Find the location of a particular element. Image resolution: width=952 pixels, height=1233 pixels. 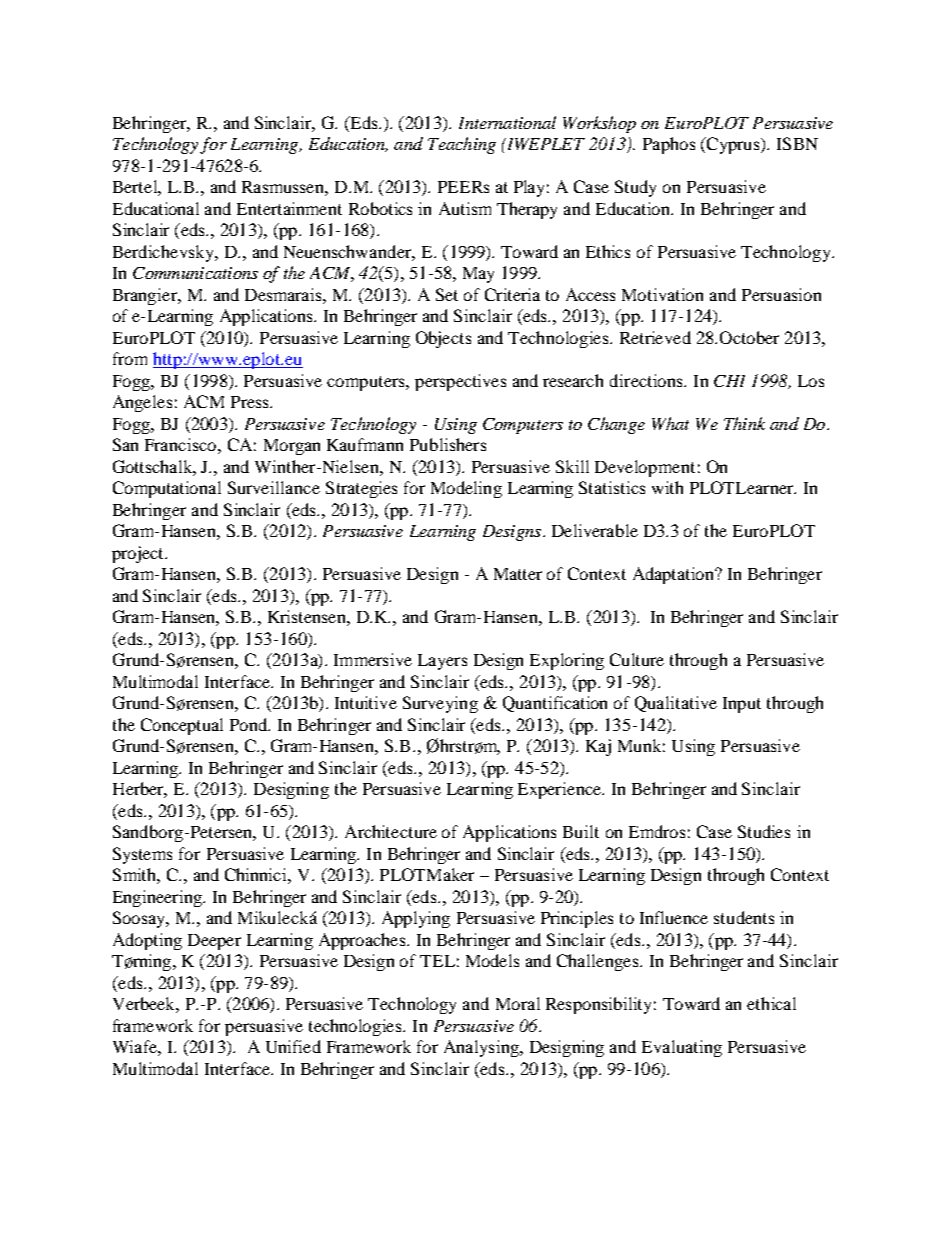

Press is located at coordinates (251, 402).
